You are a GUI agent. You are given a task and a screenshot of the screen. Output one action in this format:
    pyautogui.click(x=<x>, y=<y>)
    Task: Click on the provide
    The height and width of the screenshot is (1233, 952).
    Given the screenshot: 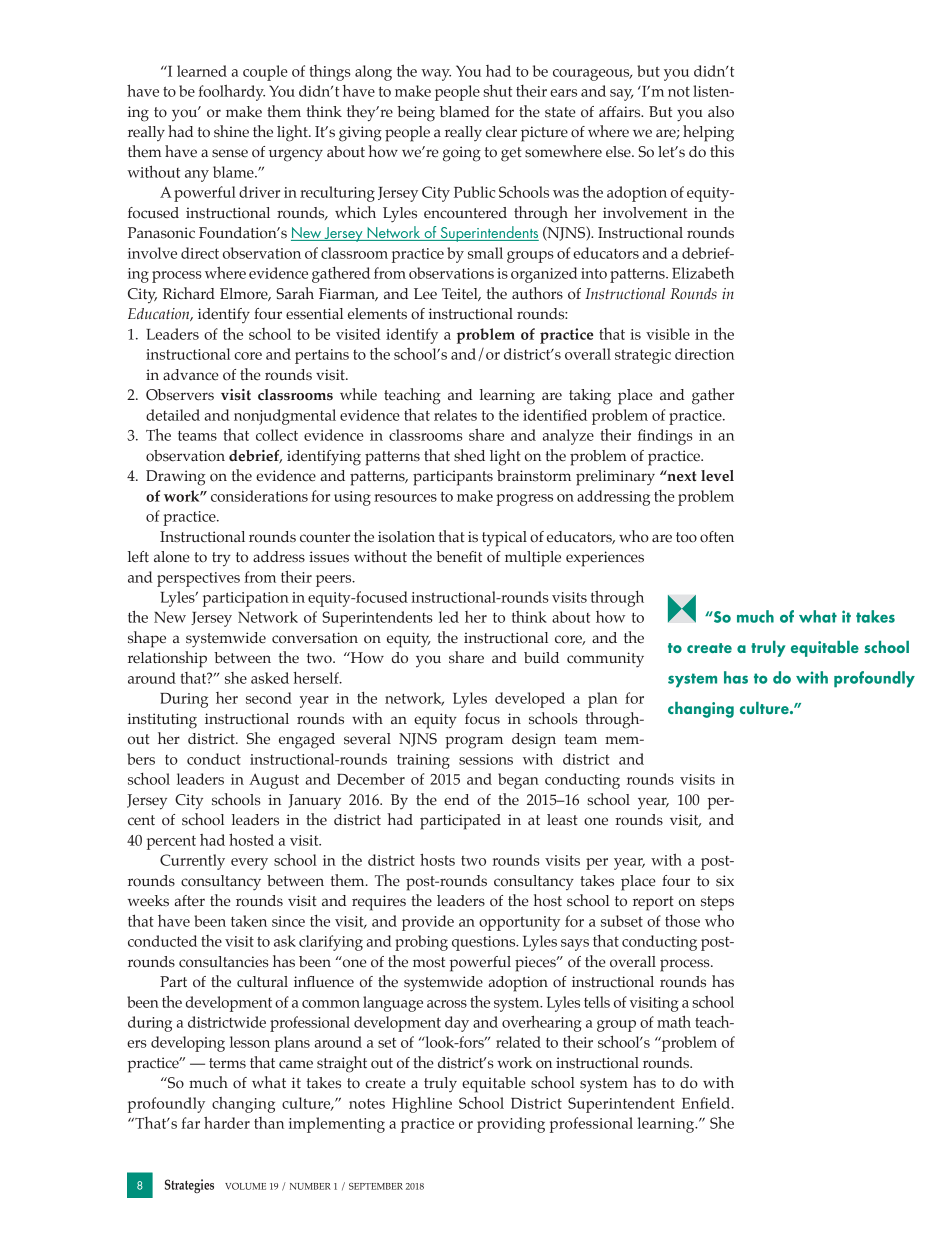 What is the action you would take?
    pyautogui.click(x=428, y=923)
